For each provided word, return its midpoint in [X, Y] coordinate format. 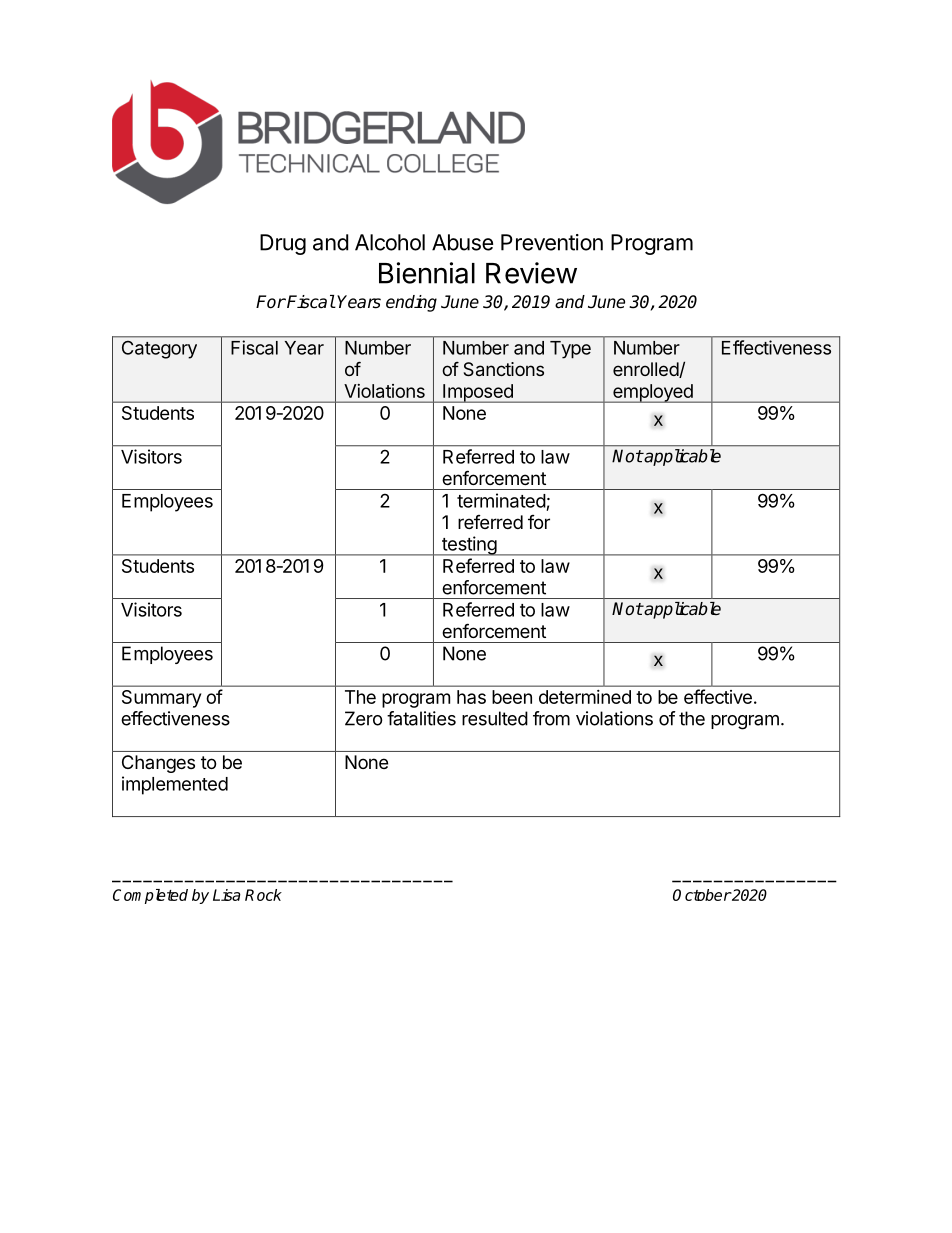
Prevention [552, 242]
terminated [501, 500]
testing [469, 546]
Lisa [227, 895]
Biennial [427, 273]
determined [585, 697]
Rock [263, 895]
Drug [283, 244]
